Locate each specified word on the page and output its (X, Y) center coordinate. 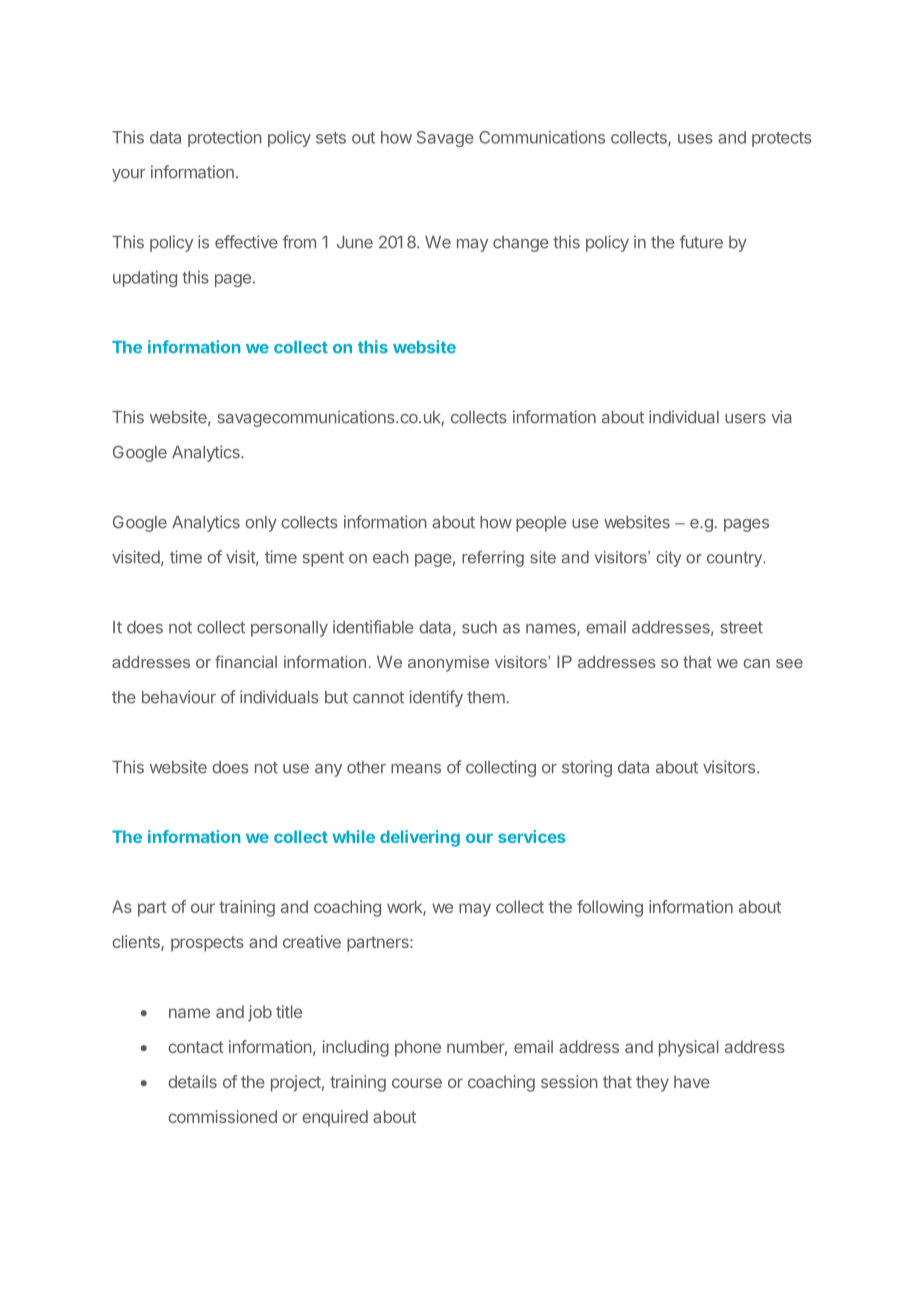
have (692, 1081)
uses (695, 139)
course (417, 1083)
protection (225, 139)
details (192, 1081)
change (521, 244)
